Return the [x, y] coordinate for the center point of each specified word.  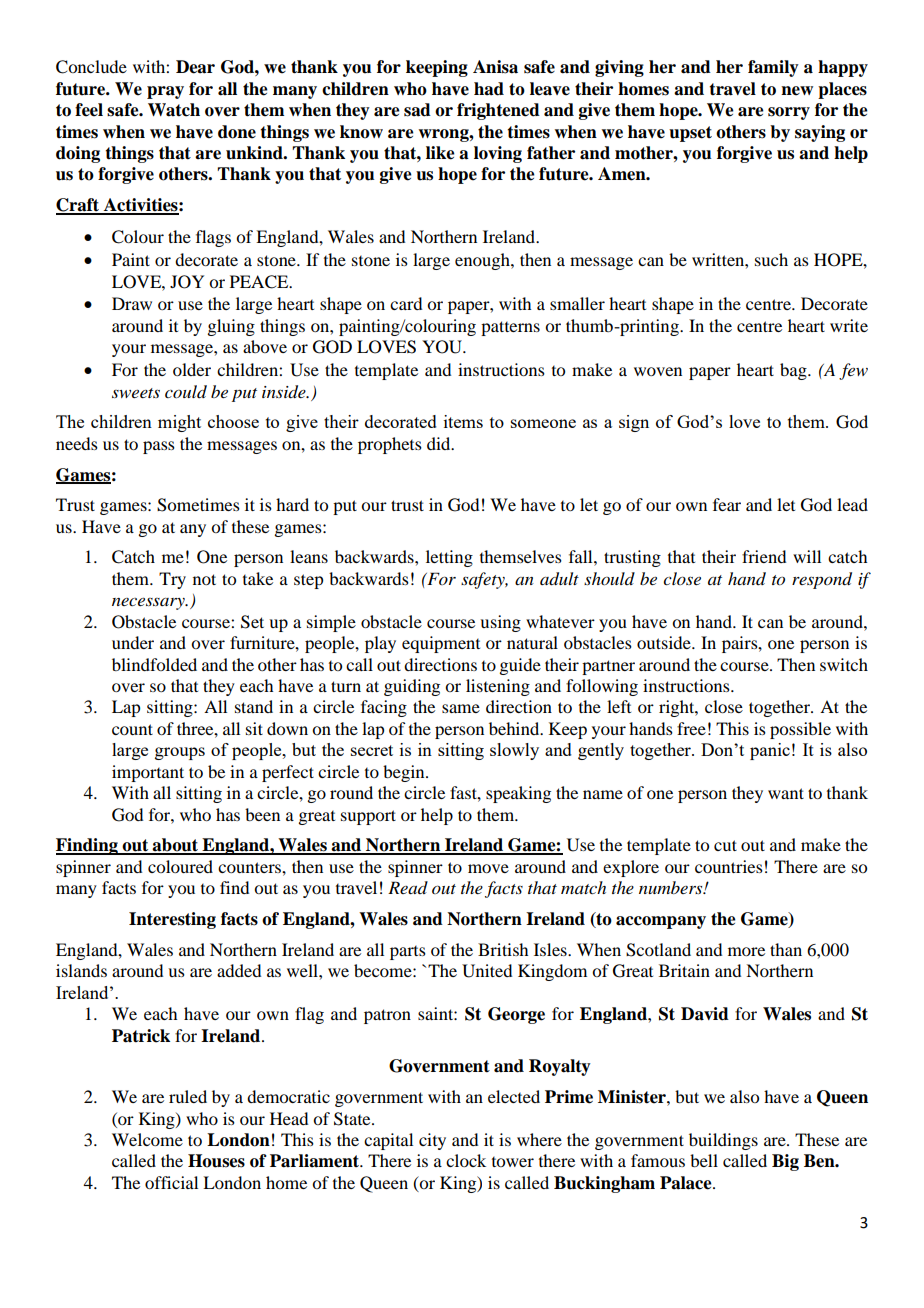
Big [785, 1162]
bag [794, 371]
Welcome [147, 1139]
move [488, 868]
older [192, 369]
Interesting [172, 920]
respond [822, 580]
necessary [149, 604]
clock [466, 1160]
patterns [510, 328]
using [500, 623]
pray [165, 92]
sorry [789, 113]
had [489, 89]
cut [725, 845]
